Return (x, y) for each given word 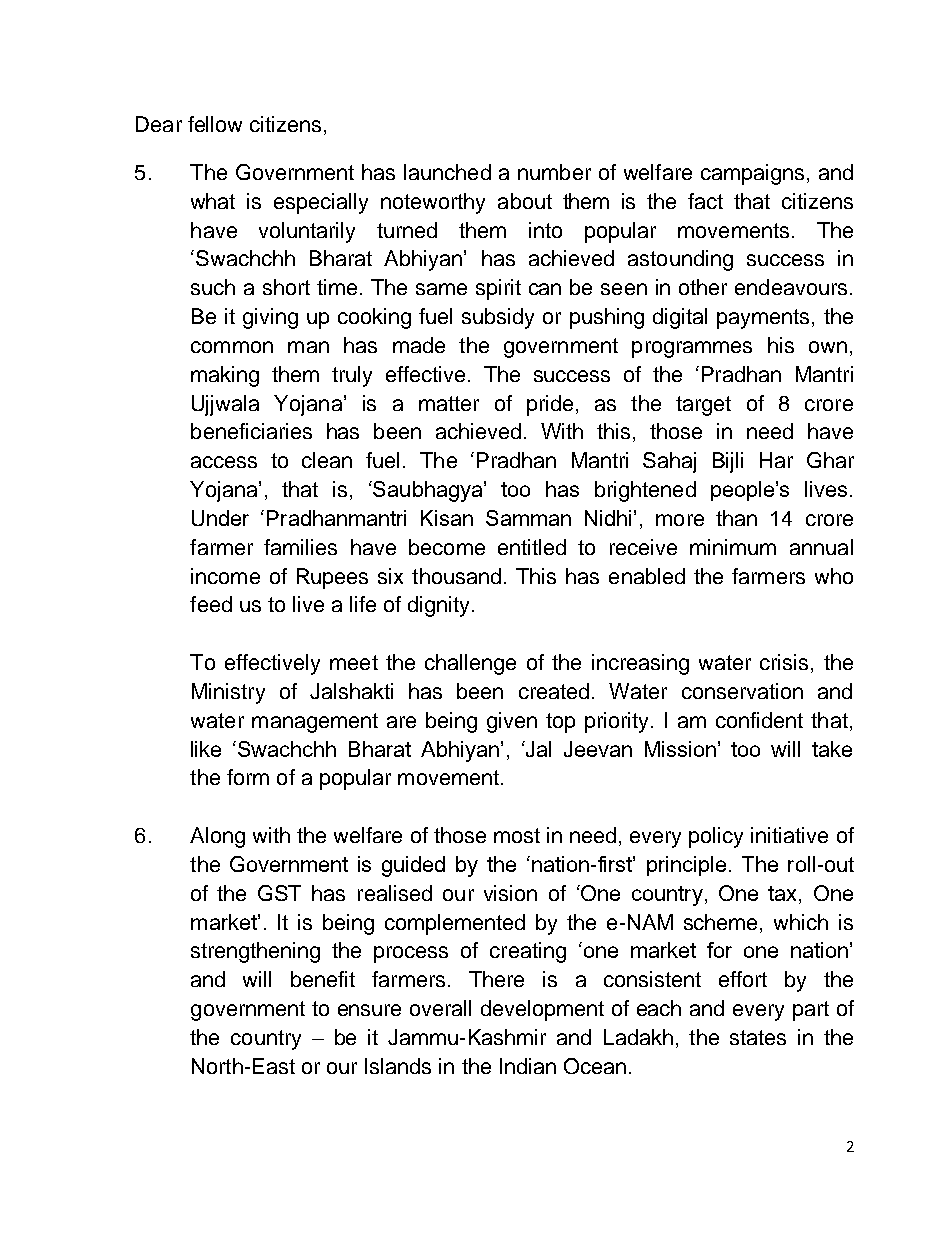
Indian (528, 1066)
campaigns (752, 174)
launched (447, 172)
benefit (323, 979)
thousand (456, 576)
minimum (733, 547)
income (225, 576)
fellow (215, 124)
